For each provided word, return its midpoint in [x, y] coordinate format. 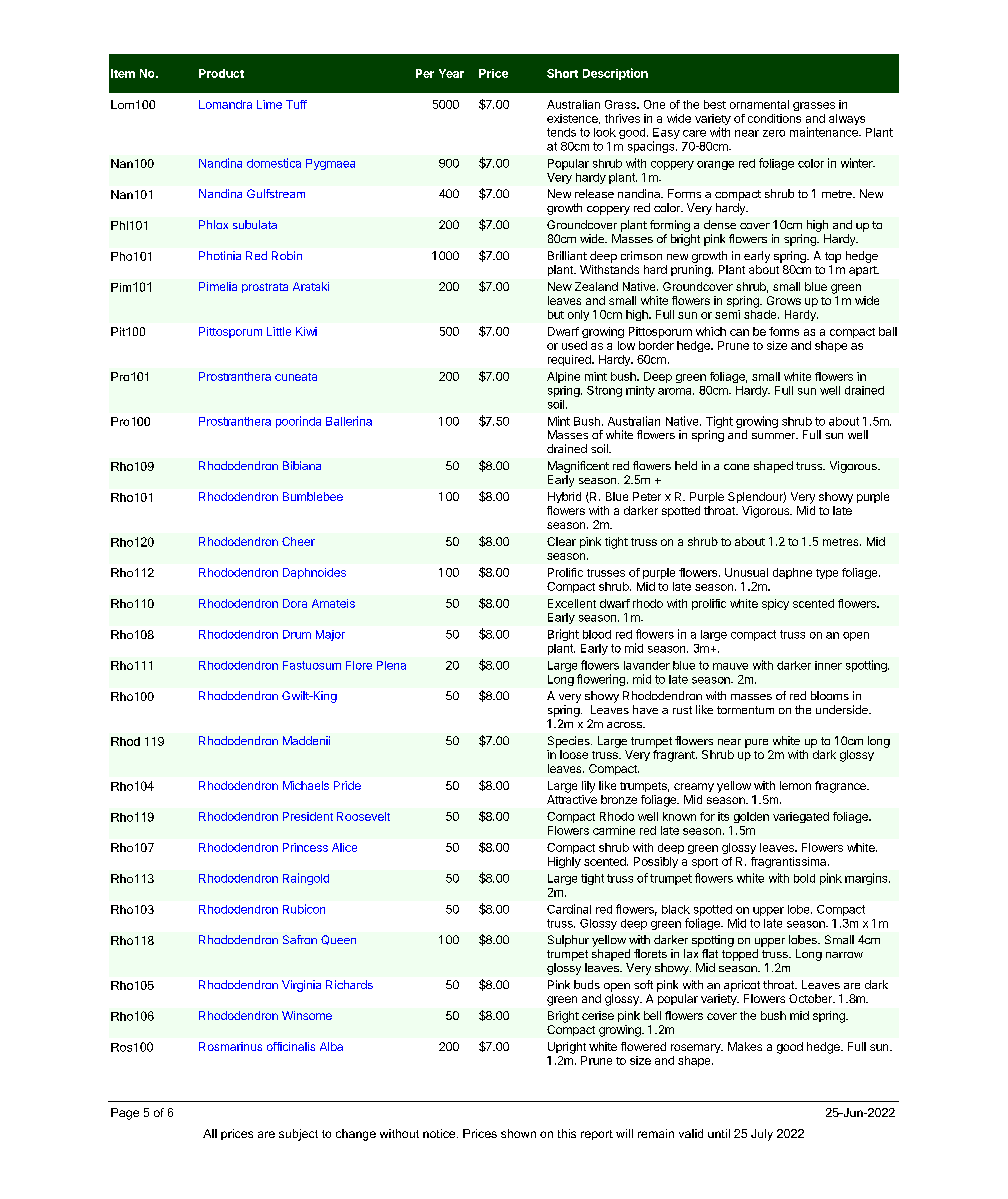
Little [279, 331]
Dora [295, 603]
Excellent [572, 603]
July [762, 1135]
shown [518, 1133]
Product [221, 73]
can [739, 332]
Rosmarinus [230, 1046]
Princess [305, 847]
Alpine [563, 377]
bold [804, 878]
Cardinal [569, 909]
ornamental [759, 104]
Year [451, 73]
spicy [775, 604]
